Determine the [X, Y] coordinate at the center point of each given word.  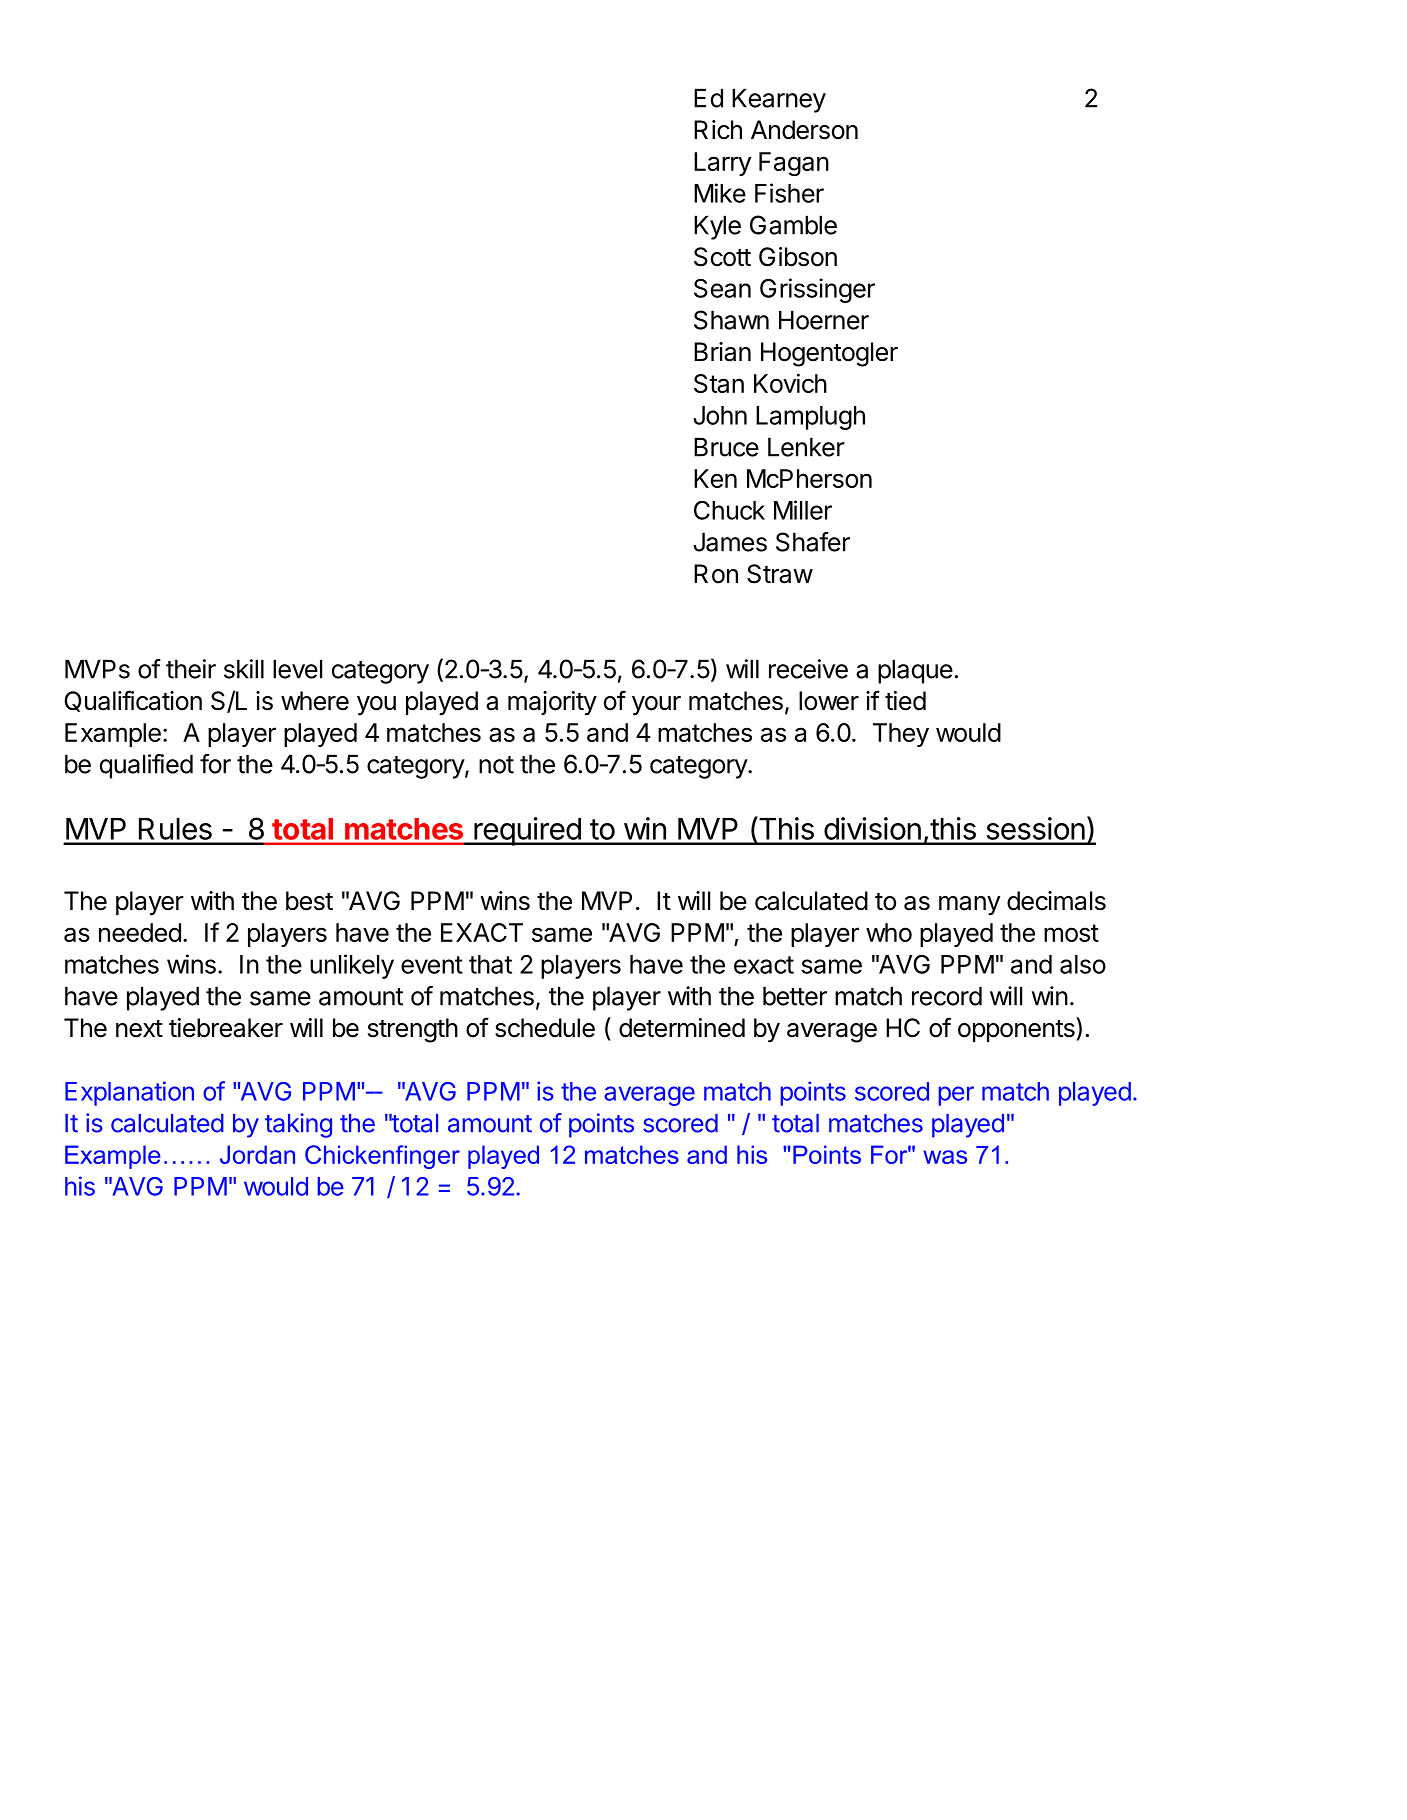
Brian [722, 352]
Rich [718, 130]
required [527, 831]
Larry [722, 164]
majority [552, 703]
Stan [719, 383]
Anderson [804, 130]
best [309, 901]
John [720, 415]
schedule [545, 1028]
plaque [915, 671]
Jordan [257, 1154]
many [969, 906]
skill [244, 669]
